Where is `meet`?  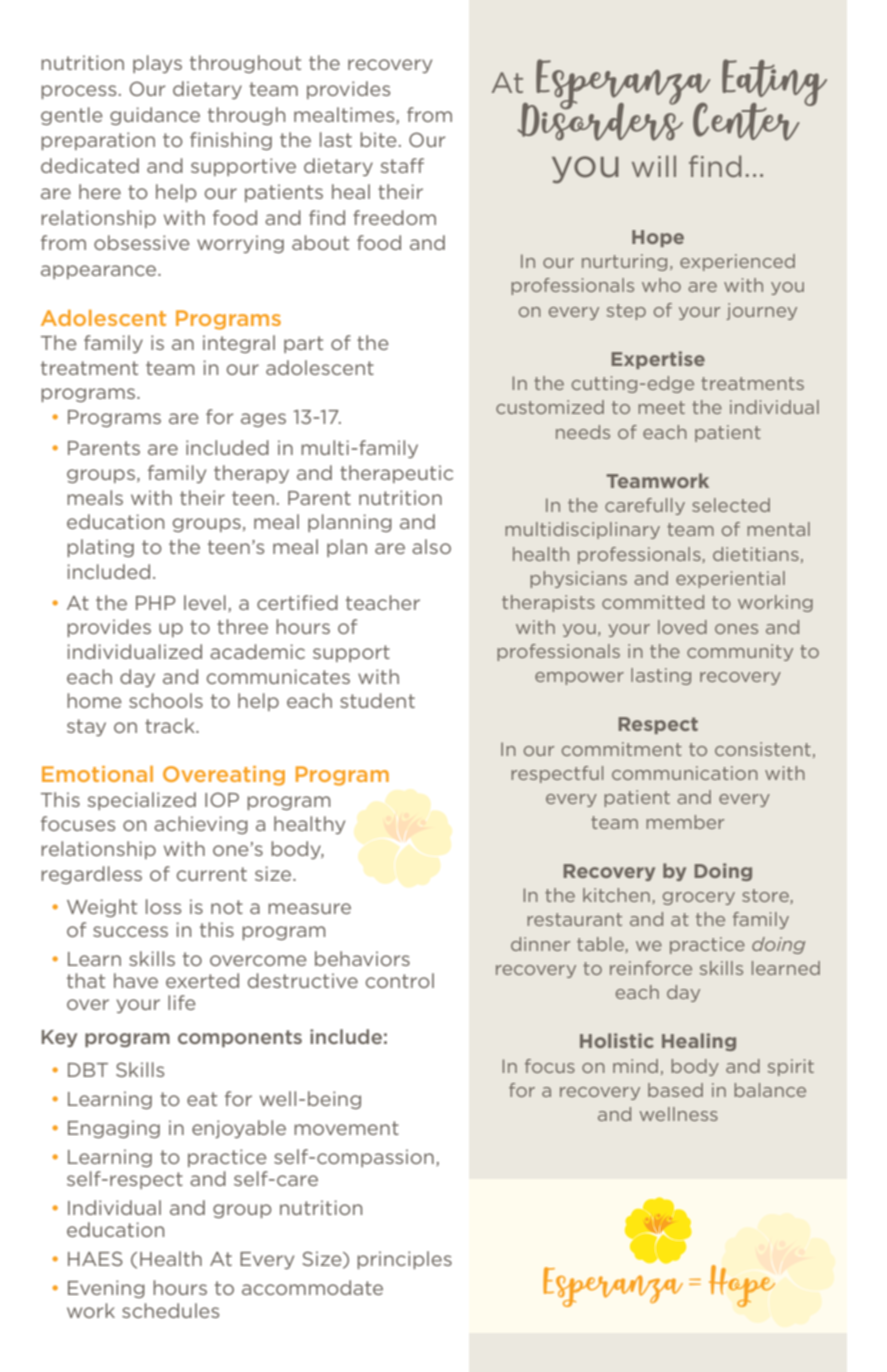
meet is located at coordinates (661, 407).
